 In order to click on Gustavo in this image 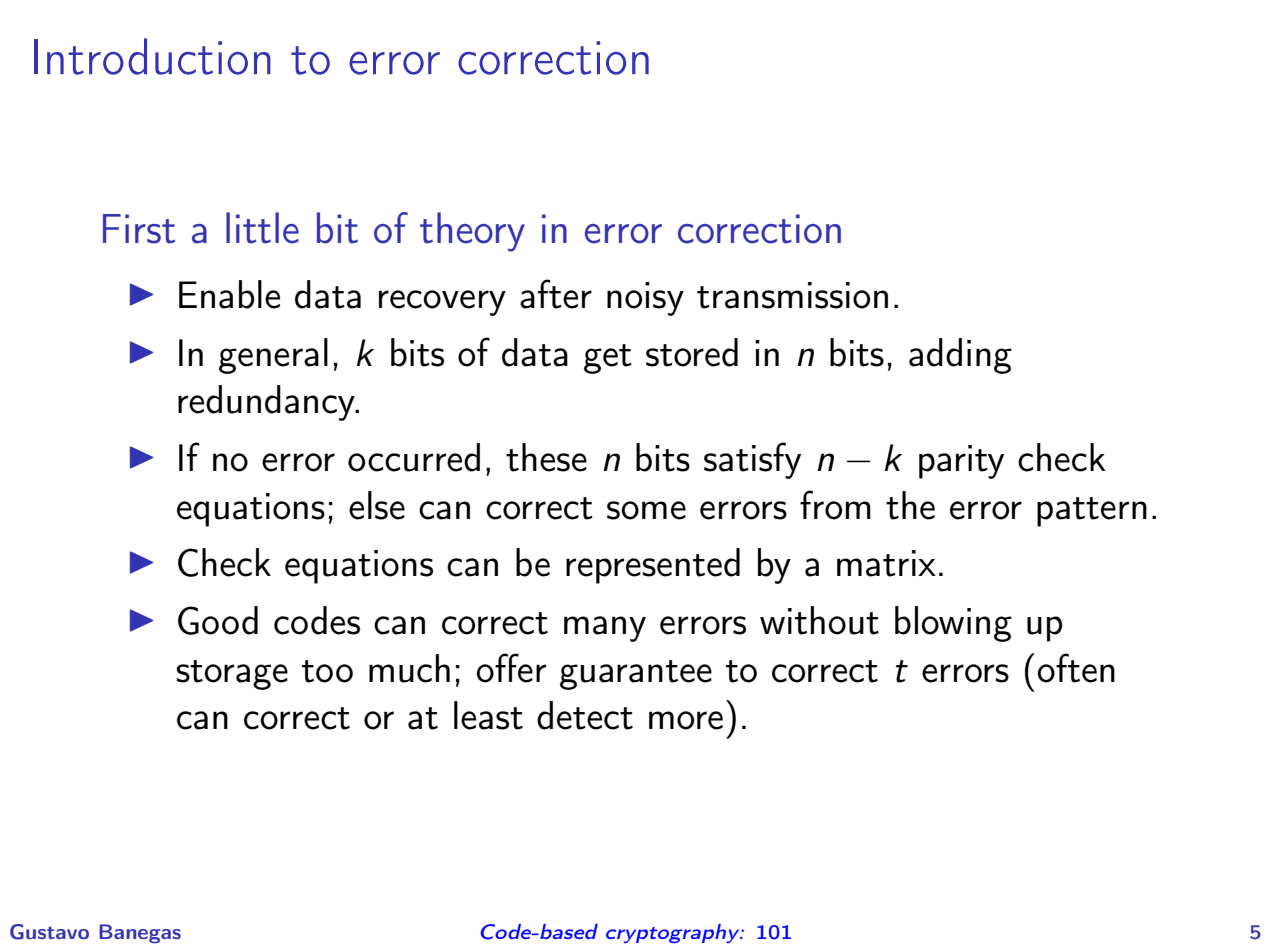, I will do `click(49, 932)`.
